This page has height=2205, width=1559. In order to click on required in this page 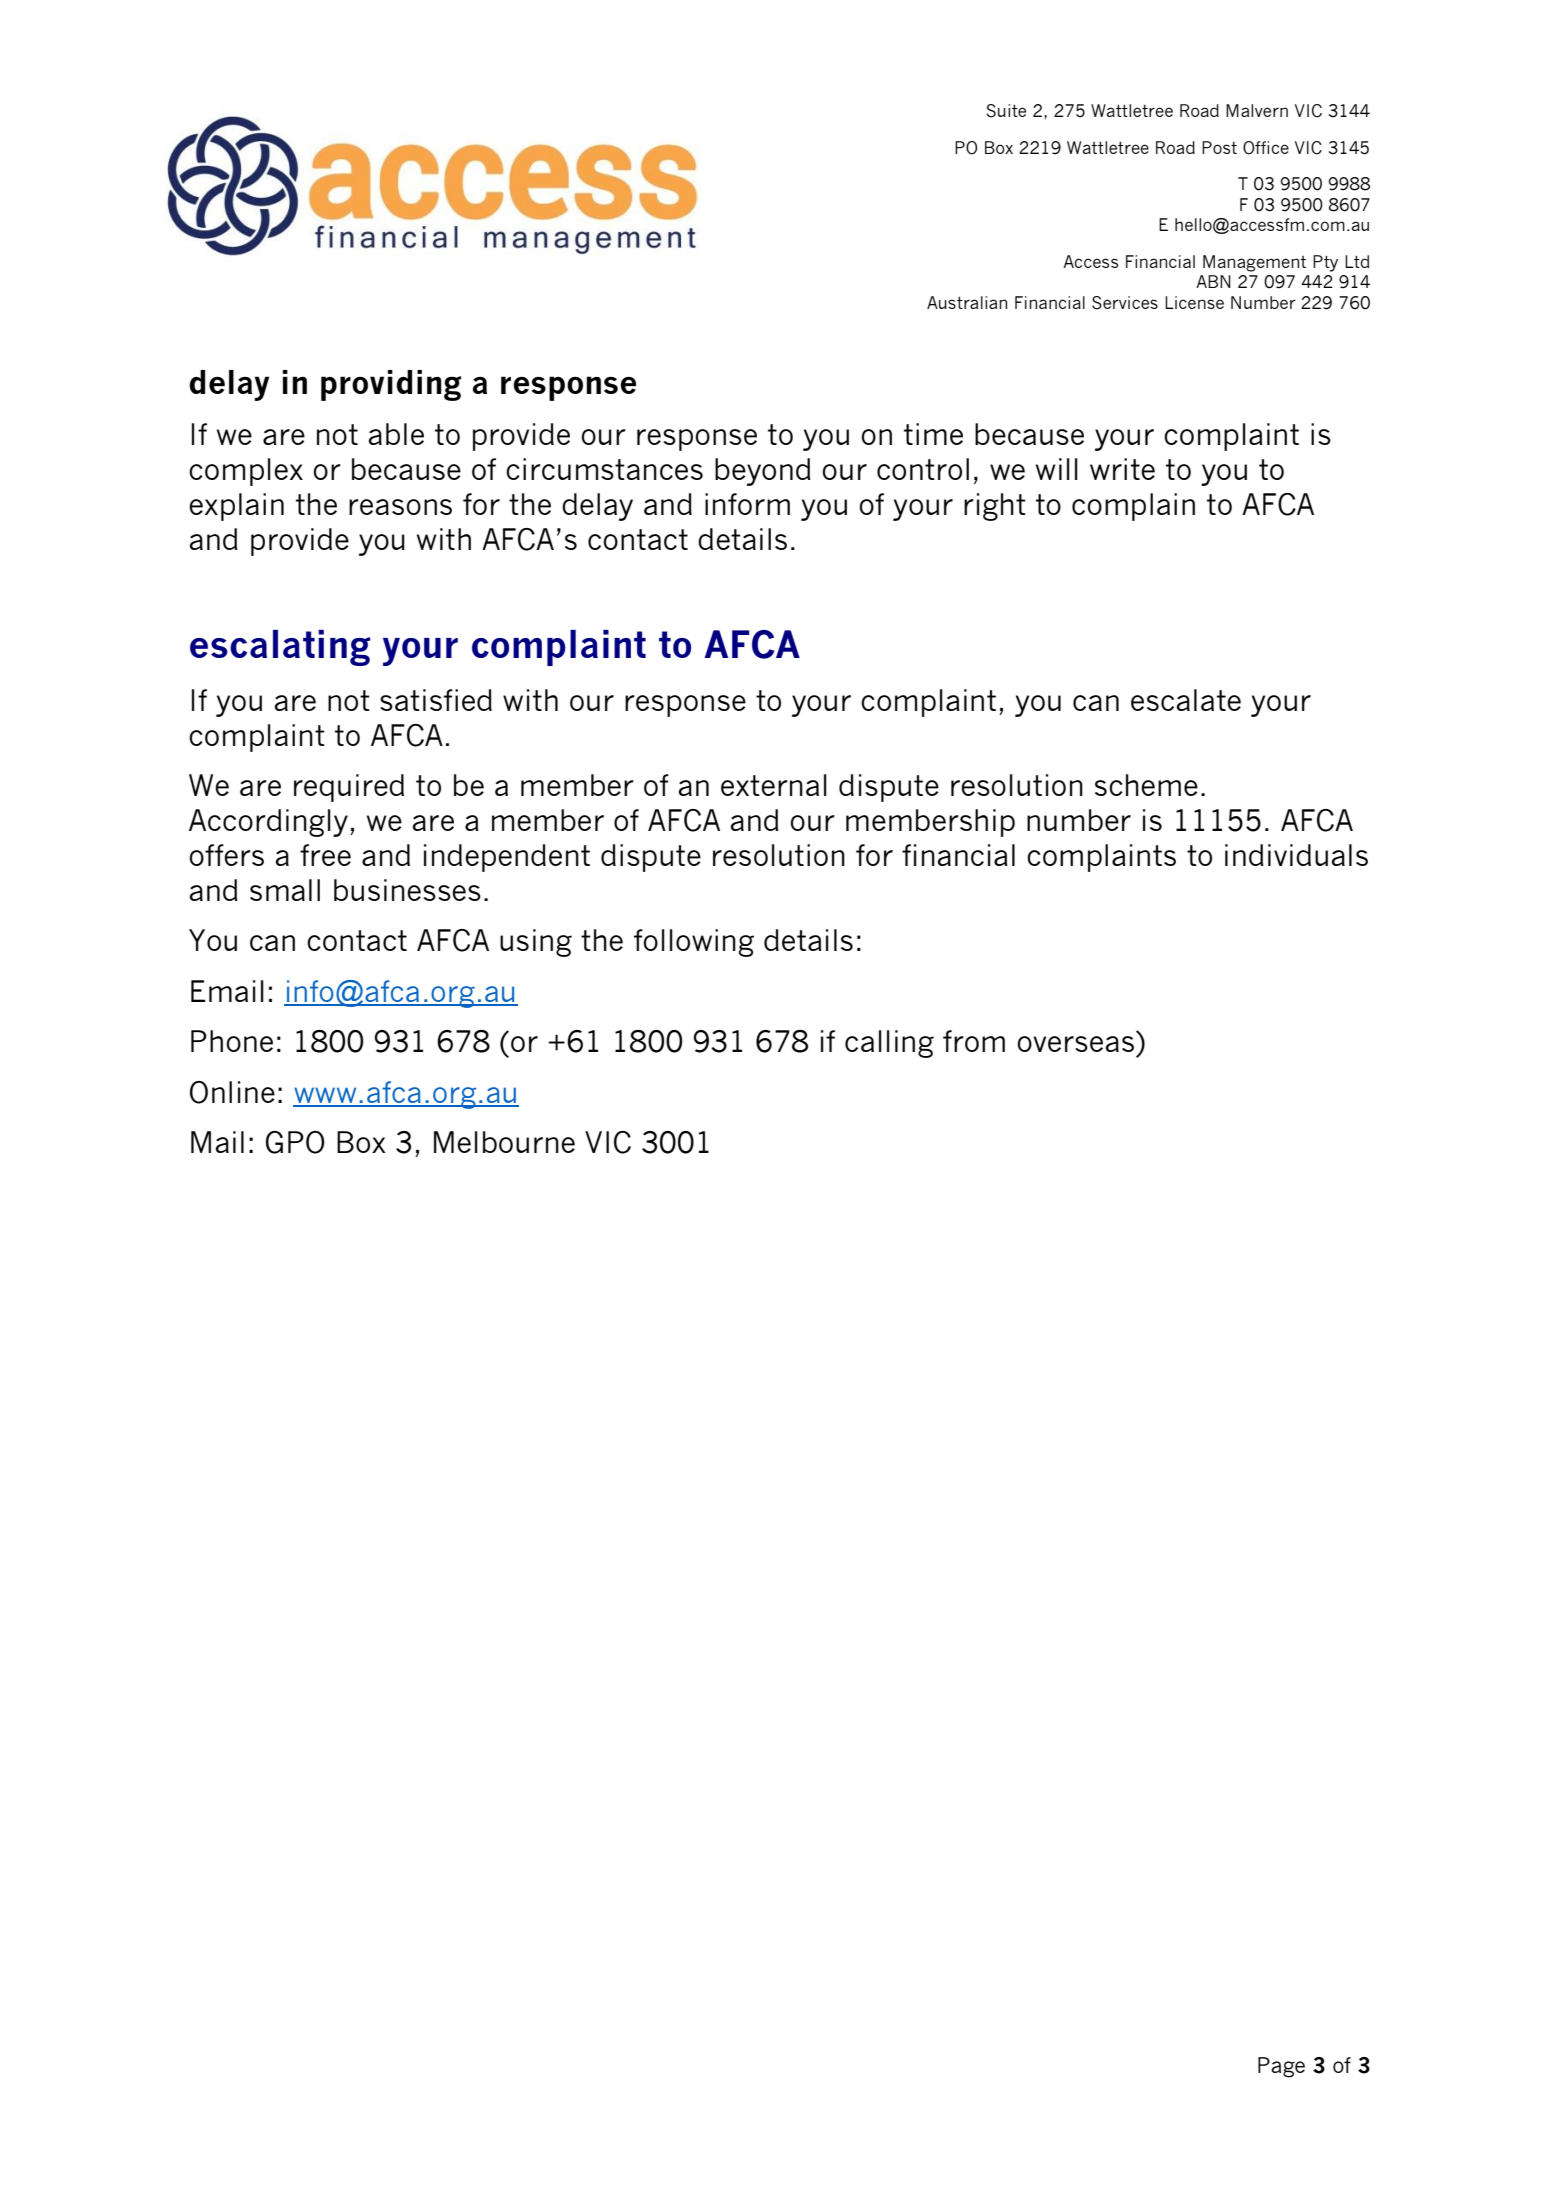, I will do `click(349, 788)`.
